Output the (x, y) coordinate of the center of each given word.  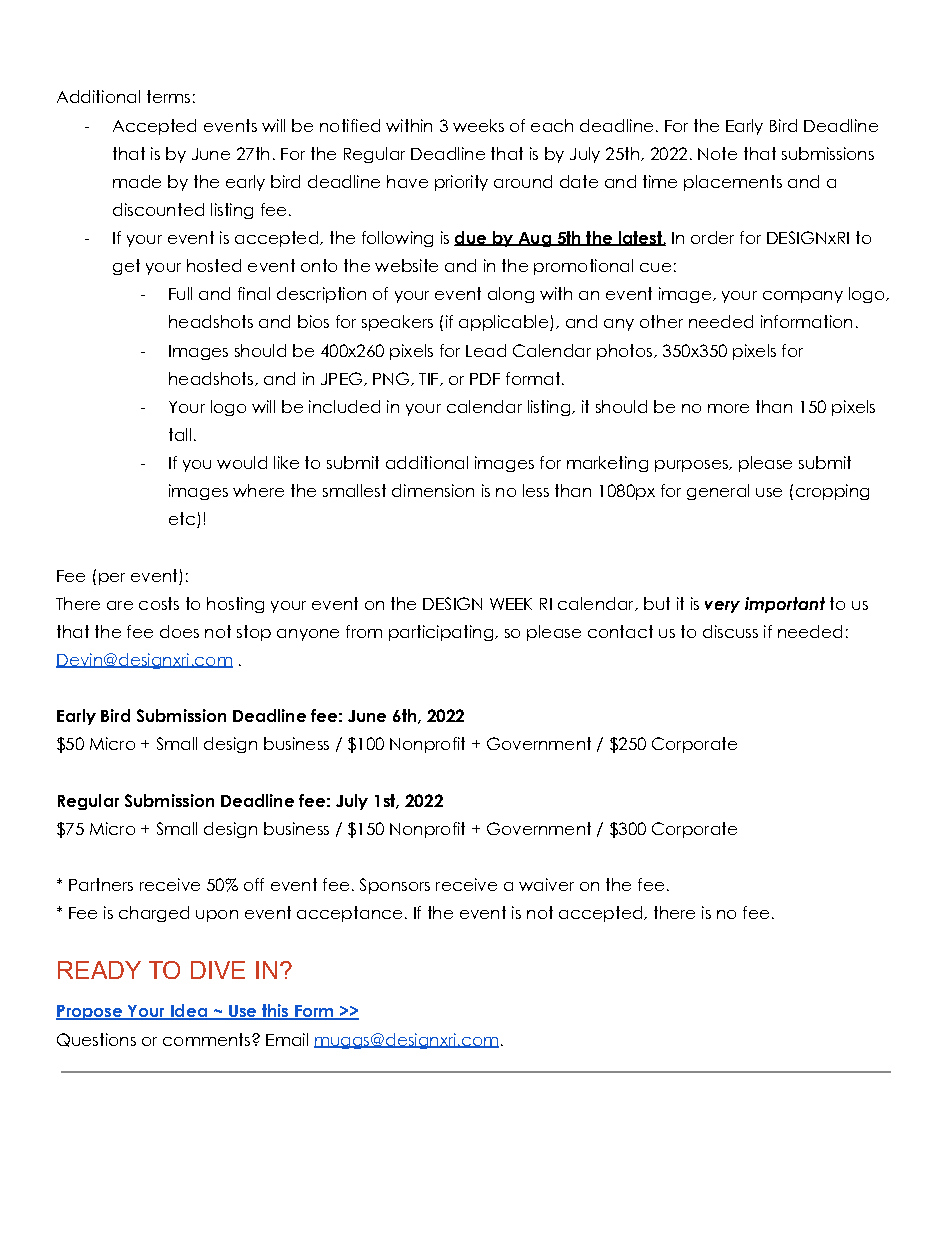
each (552, 125)
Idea (188, 1012)
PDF (485, 379)
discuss (730, 631)
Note (717, 153)
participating (442, 633)
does (179, 631)
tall (180, 434)
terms (168, 96)
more (728, 408)
